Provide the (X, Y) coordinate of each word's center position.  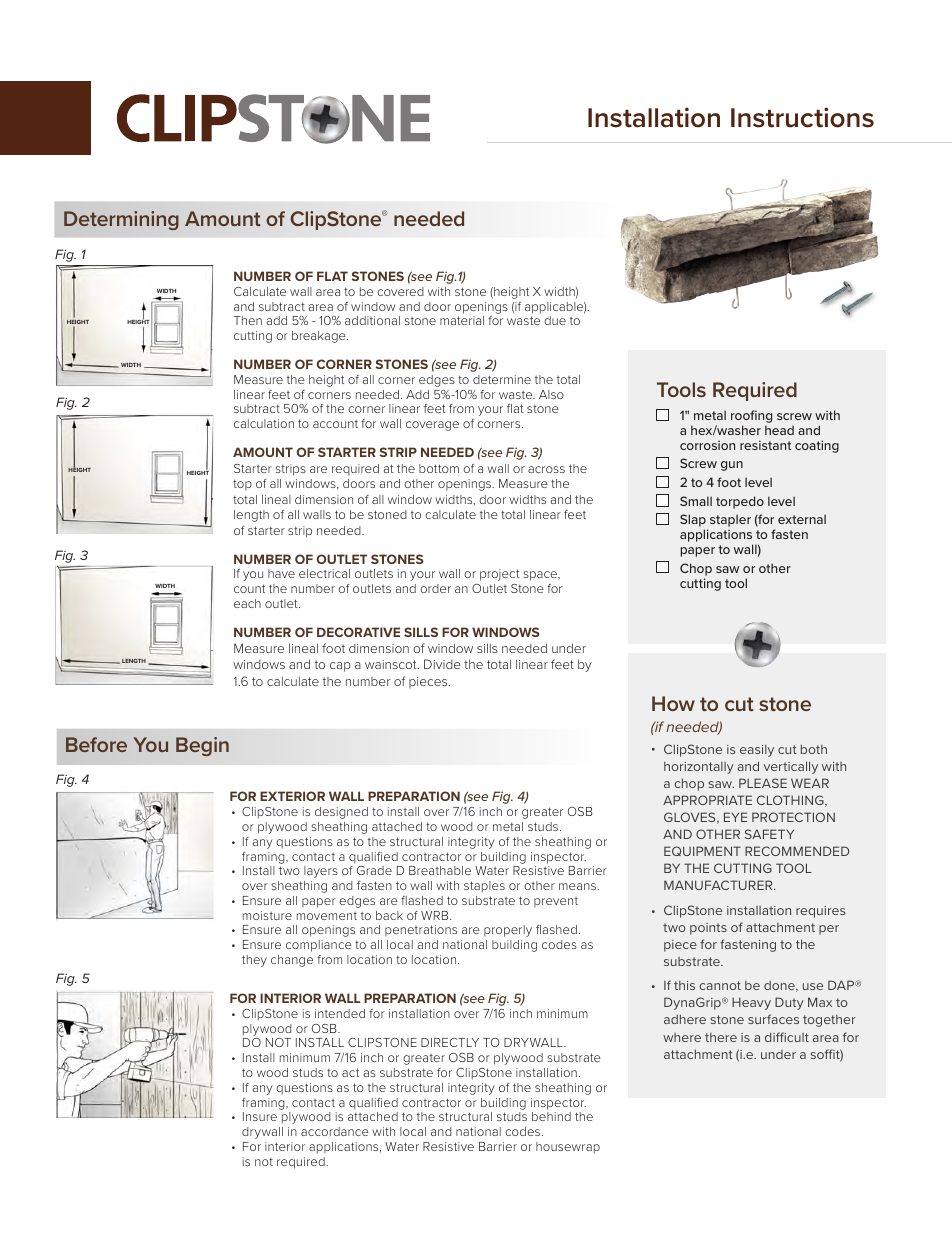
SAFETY (769, 834)
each (247, 603)
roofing (751, 418)
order (435, 588)
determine (502, 379)
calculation (264, 423)
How (673, 703)
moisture (267, 915)
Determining (121, 220)
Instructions (802, 117)
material (462, 320)
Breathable (440, 870)
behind (551, 1116)
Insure (260, 1116)
